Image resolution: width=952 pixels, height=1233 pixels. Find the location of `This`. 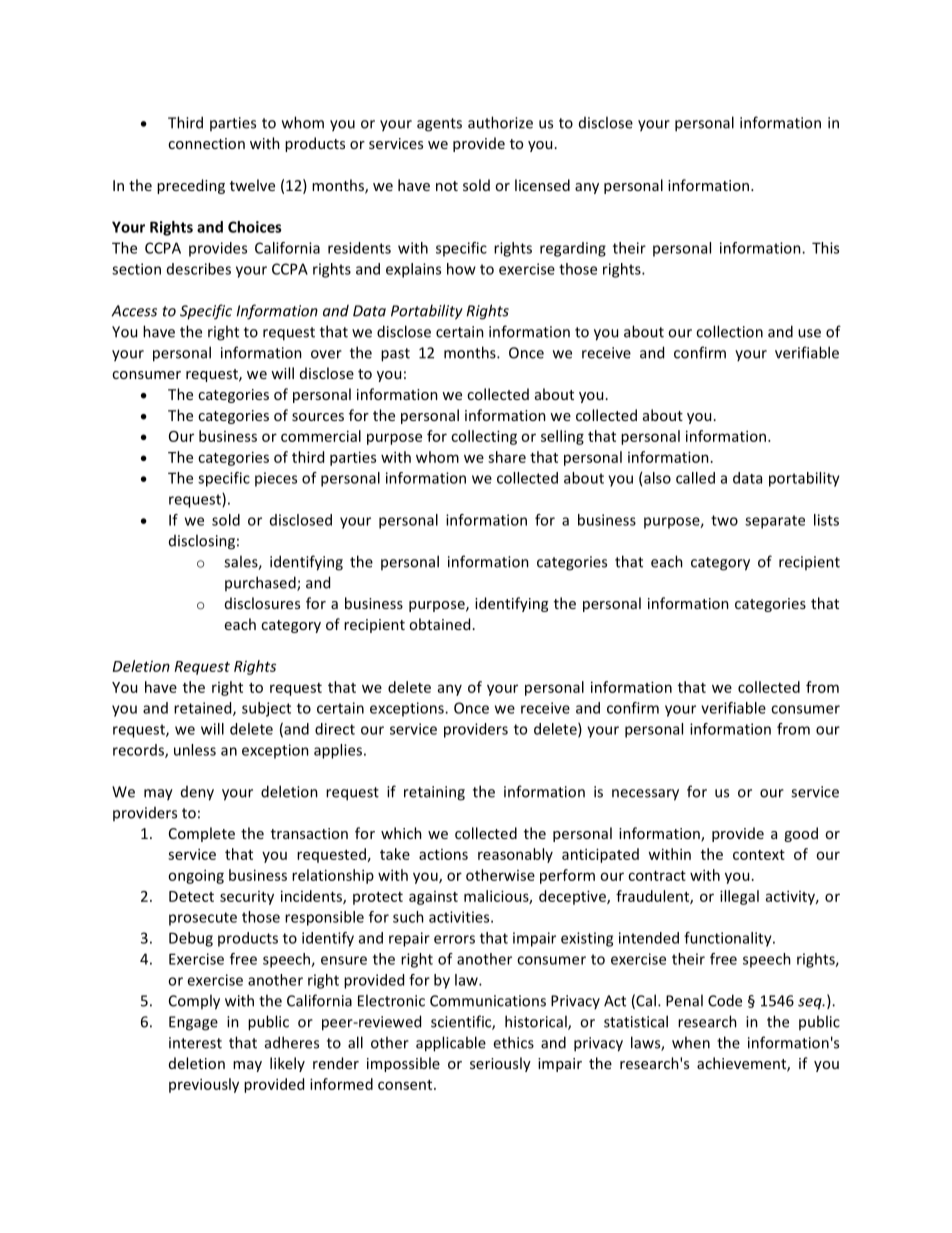

This is located at coordinates (825, 248).
